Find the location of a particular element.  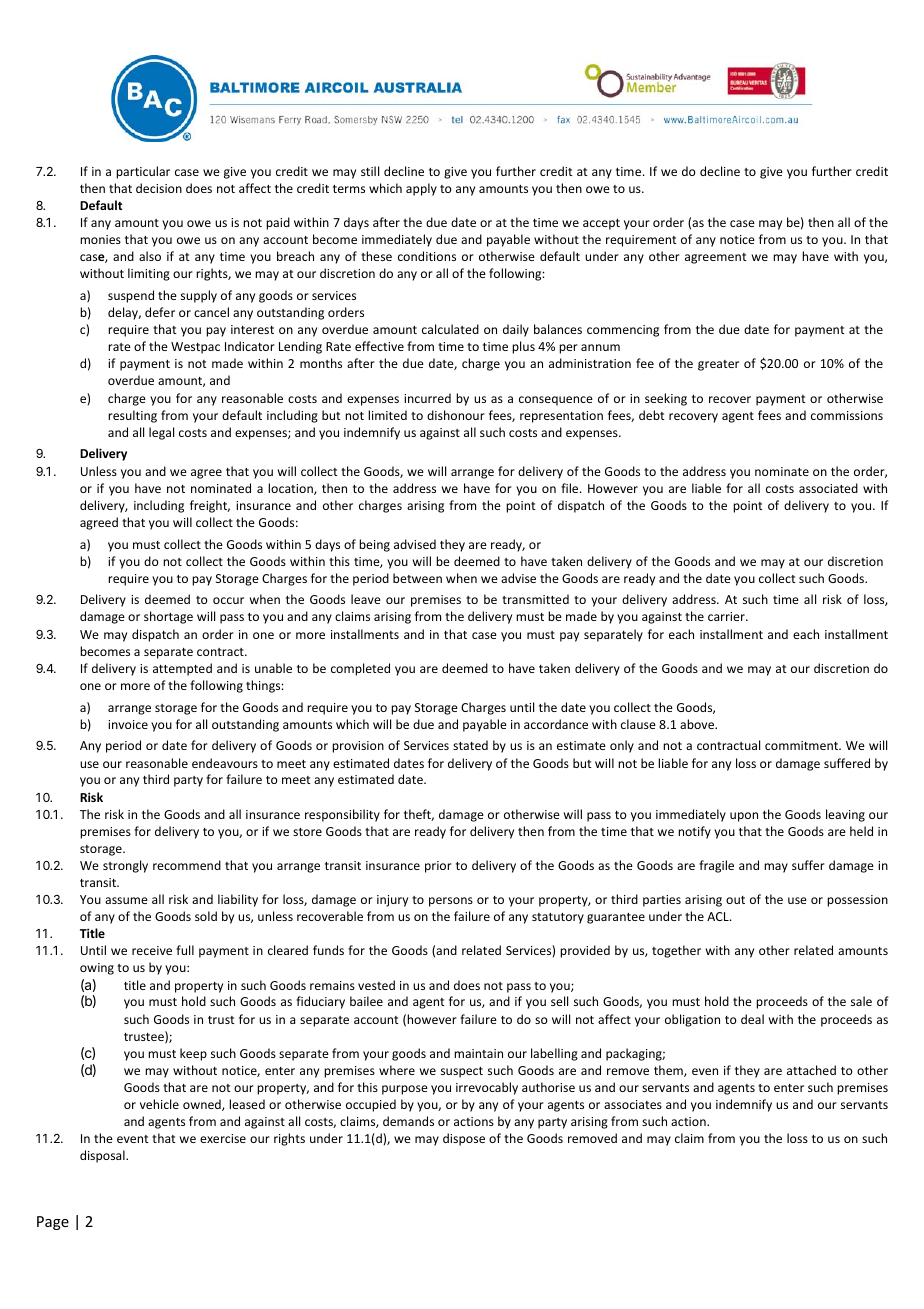

accept is located at coordinates (601, 224).
